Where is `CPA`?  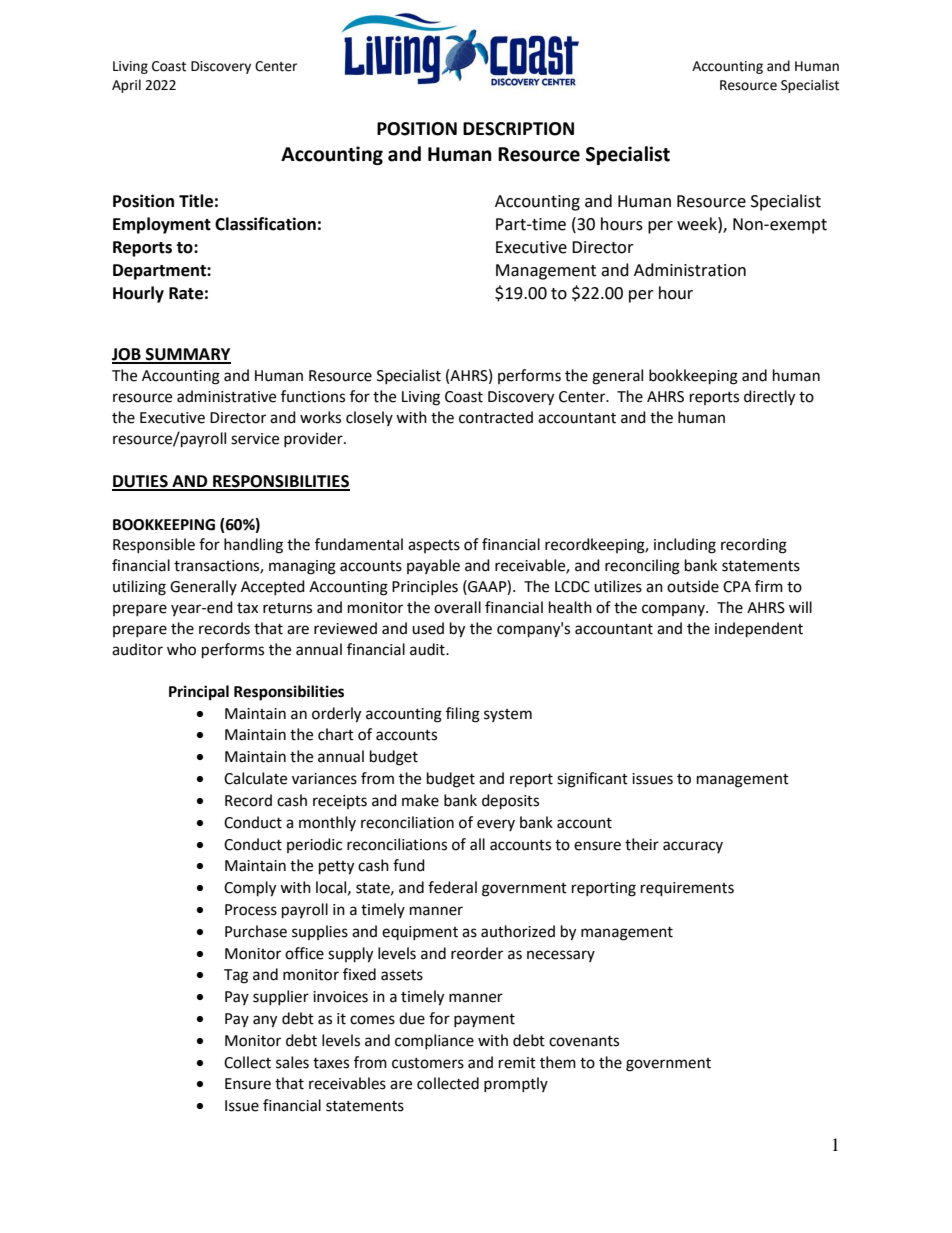 CPA is located at coordinates (737, 587).
